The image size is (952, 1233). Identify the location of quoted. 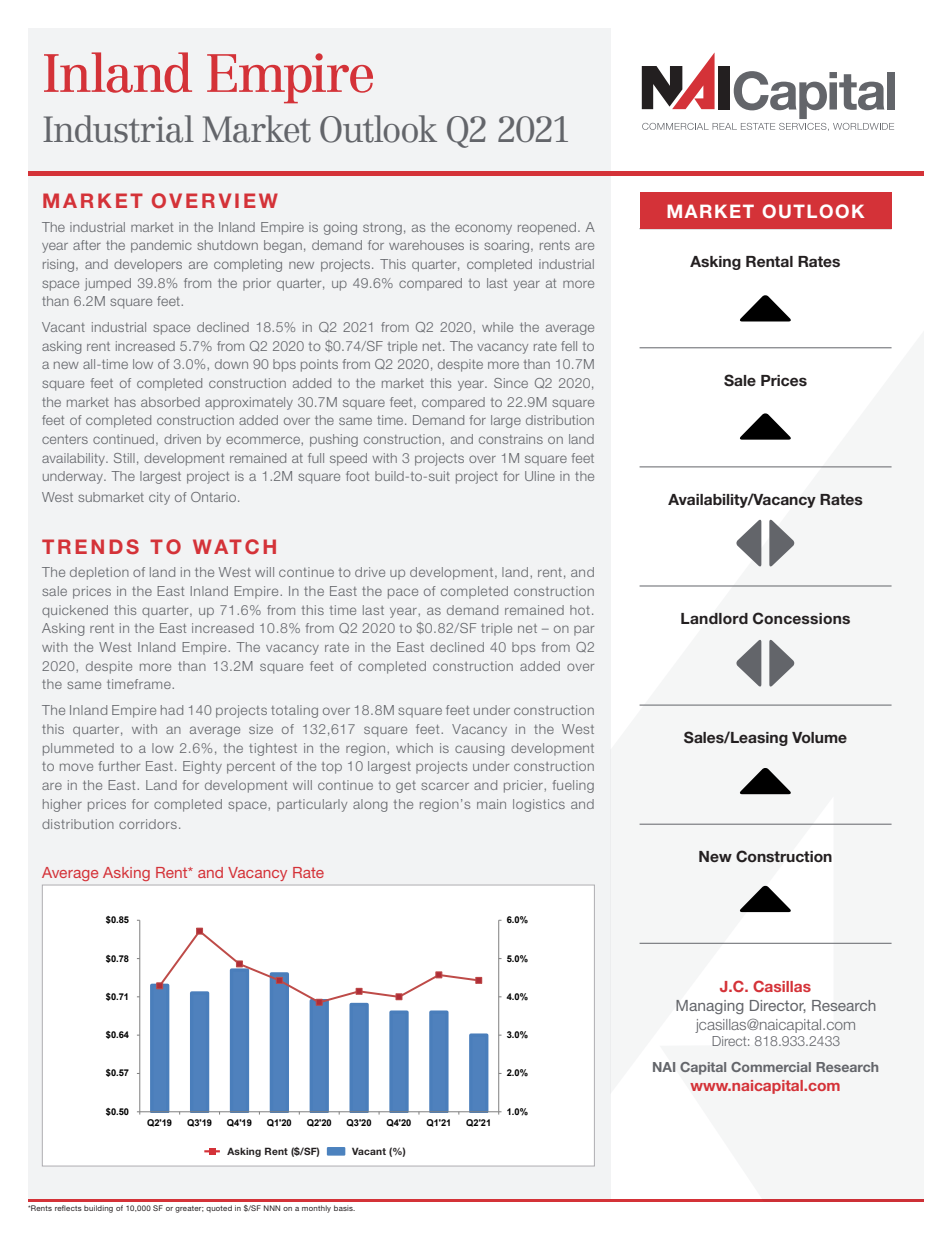
(219, 1209).
